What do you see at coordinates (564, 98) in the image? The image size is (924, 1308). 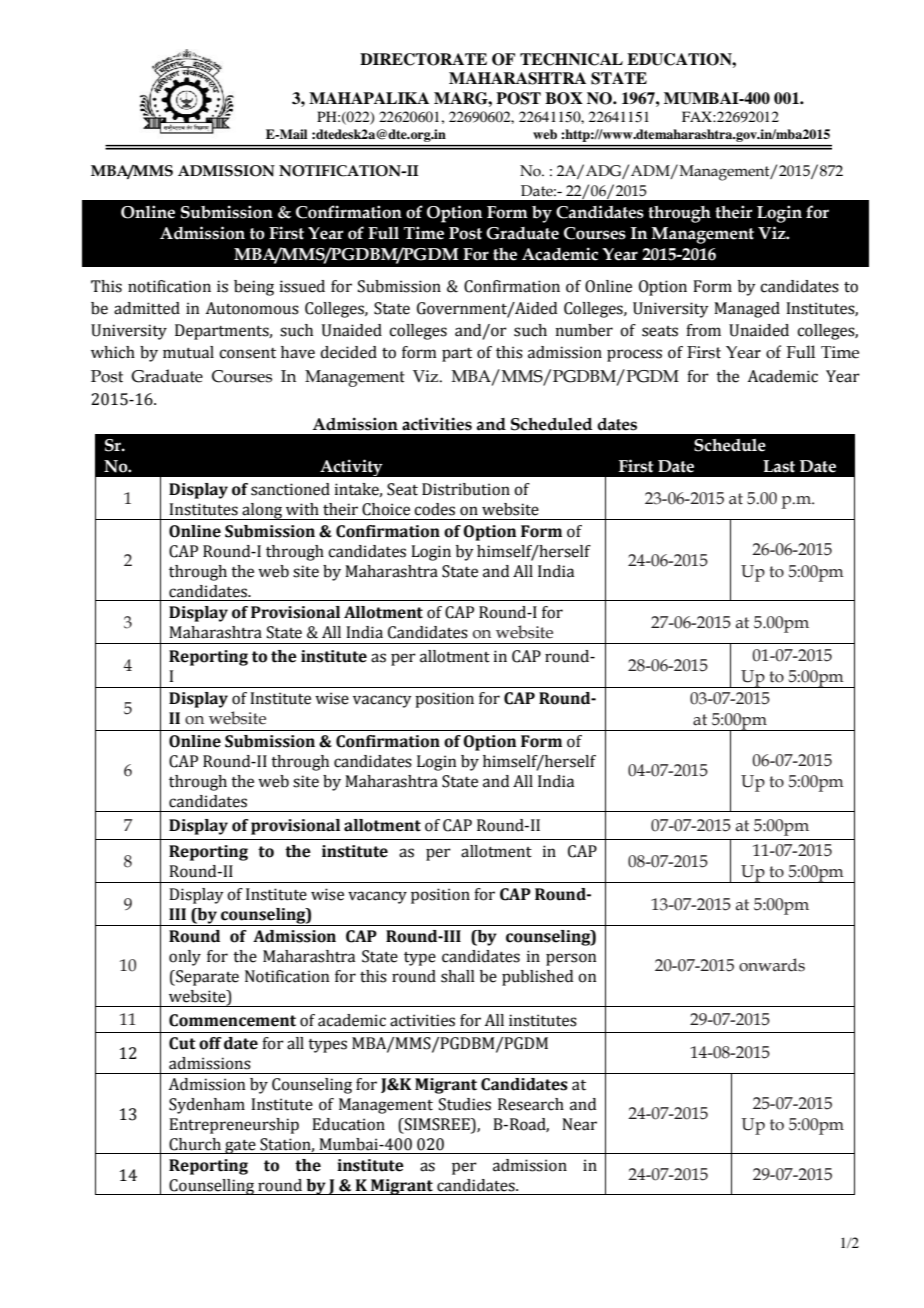 I see `BOX` at bounding box center [564, 98].
